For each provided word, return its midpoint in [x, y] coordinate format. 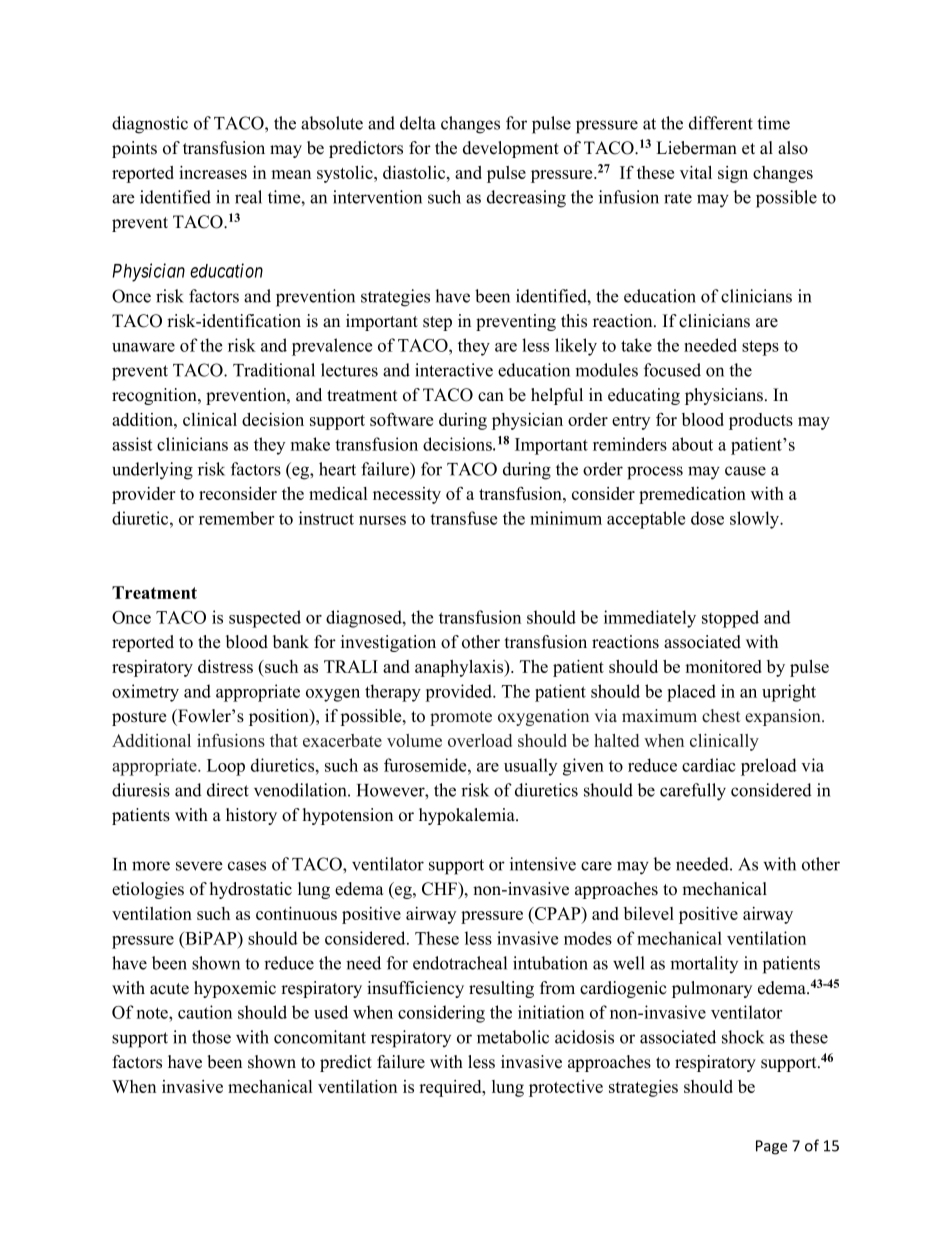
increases [213, 172]
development [511, 149]
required [451, 1088]
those [211, 1037]
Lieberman [696, 148]
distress [225, 666]
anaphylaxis [460, 668]
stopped [730, 619]
